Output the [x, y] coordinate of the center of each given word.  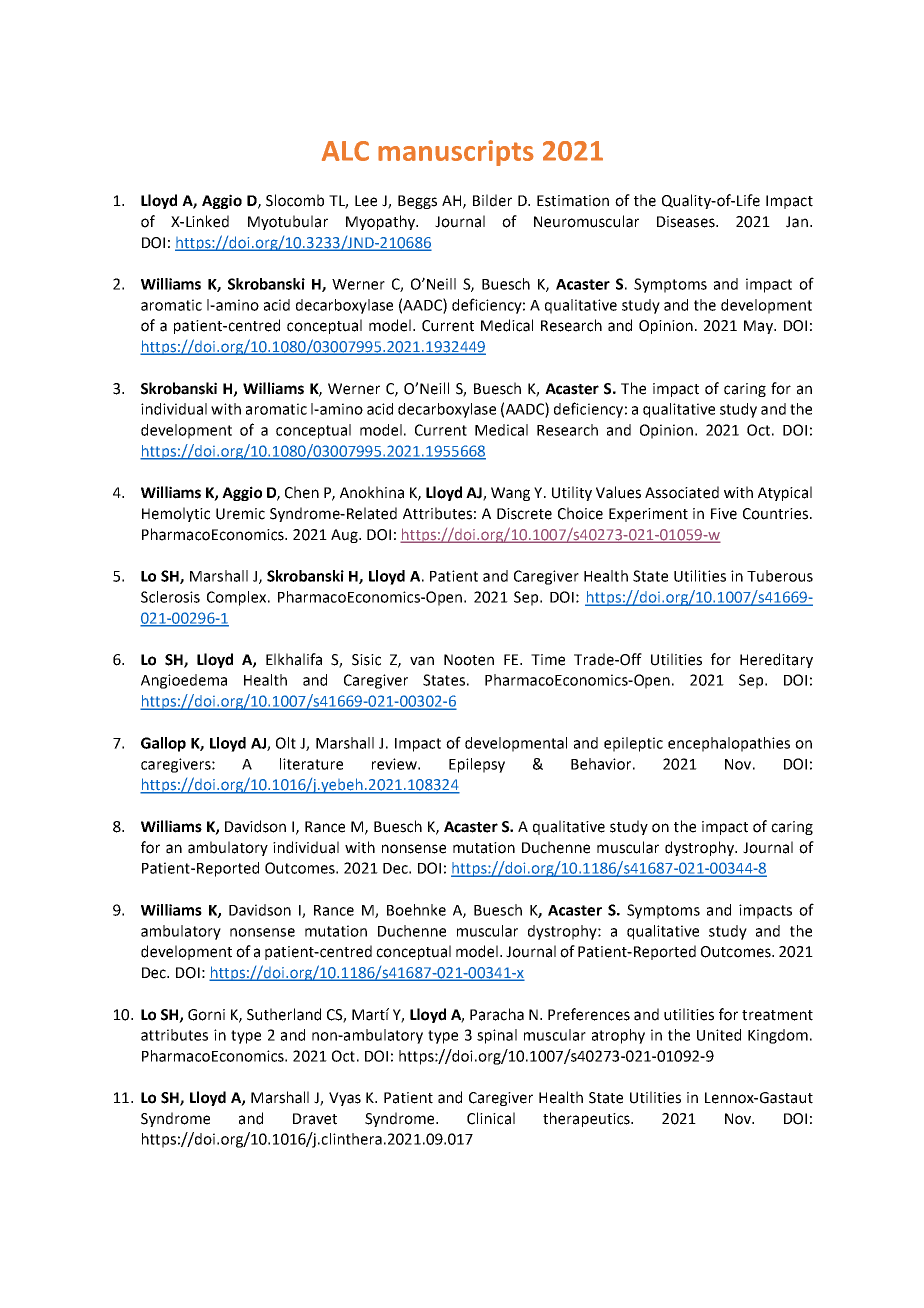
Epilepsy [477, 765]
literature [311, 764]
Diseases [687, 222]
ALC [345, 151]
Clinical [491, 1118]
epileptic [633, 744]
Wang [510, 494]
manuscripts [456, 153]
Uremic [240, 514]
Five [724, 514]
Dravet [315, 1119]
